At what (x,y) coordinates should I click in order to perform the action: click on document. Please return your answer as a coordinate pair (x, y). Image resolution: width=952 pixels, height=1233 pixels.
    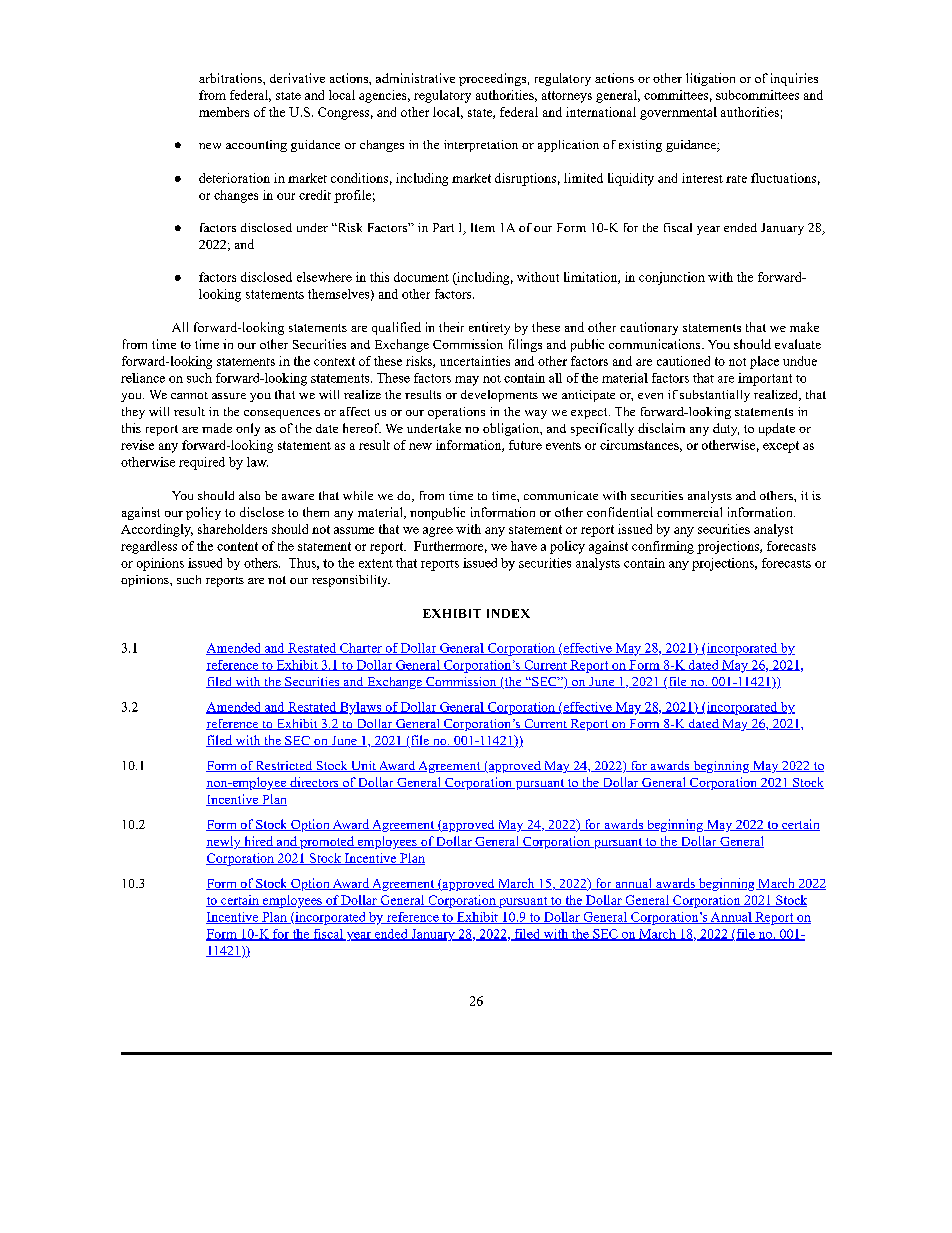
    Looking at the image, I should click on (421, 277).
